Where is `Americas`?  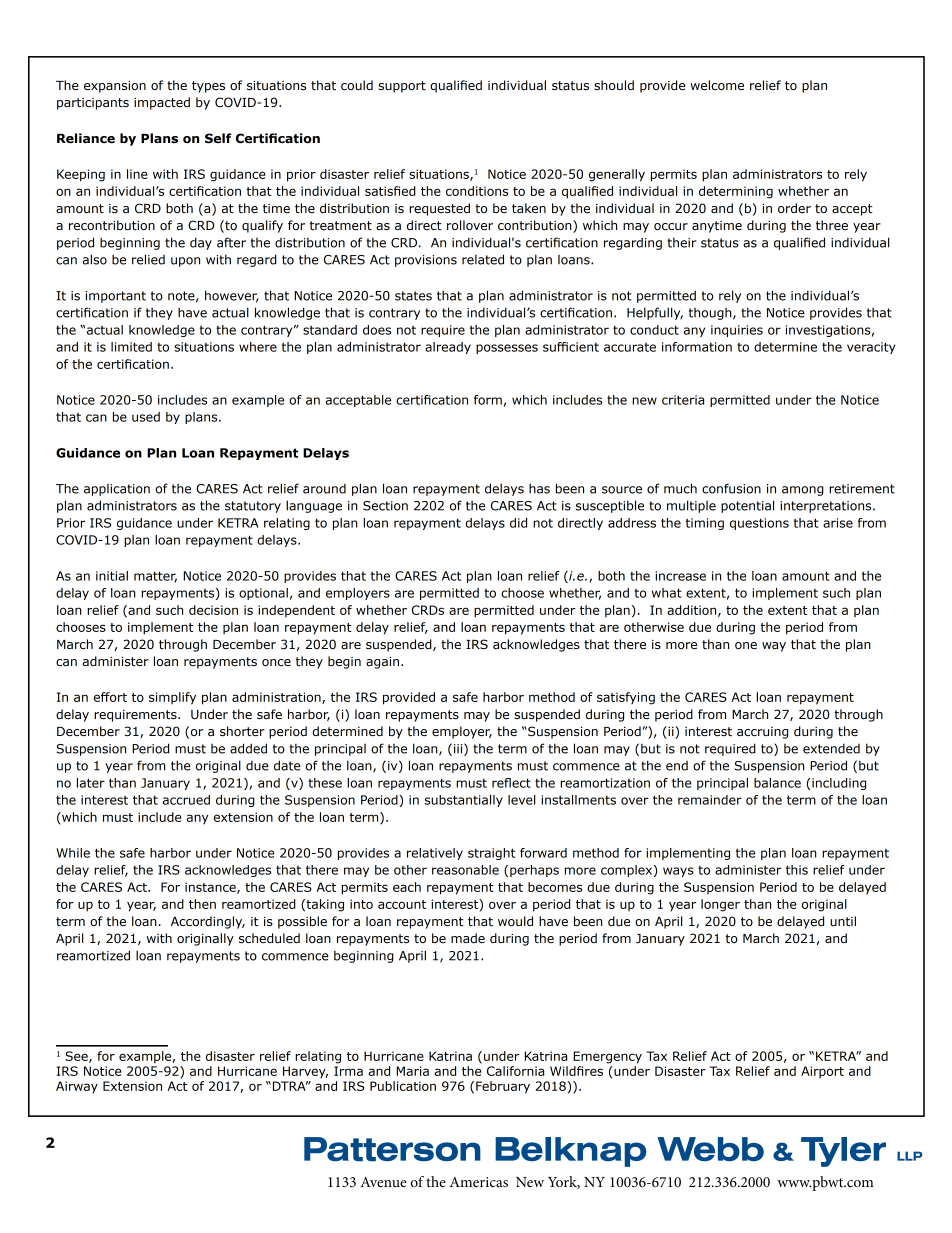 Americas is located at coordinates (479, 1182).
